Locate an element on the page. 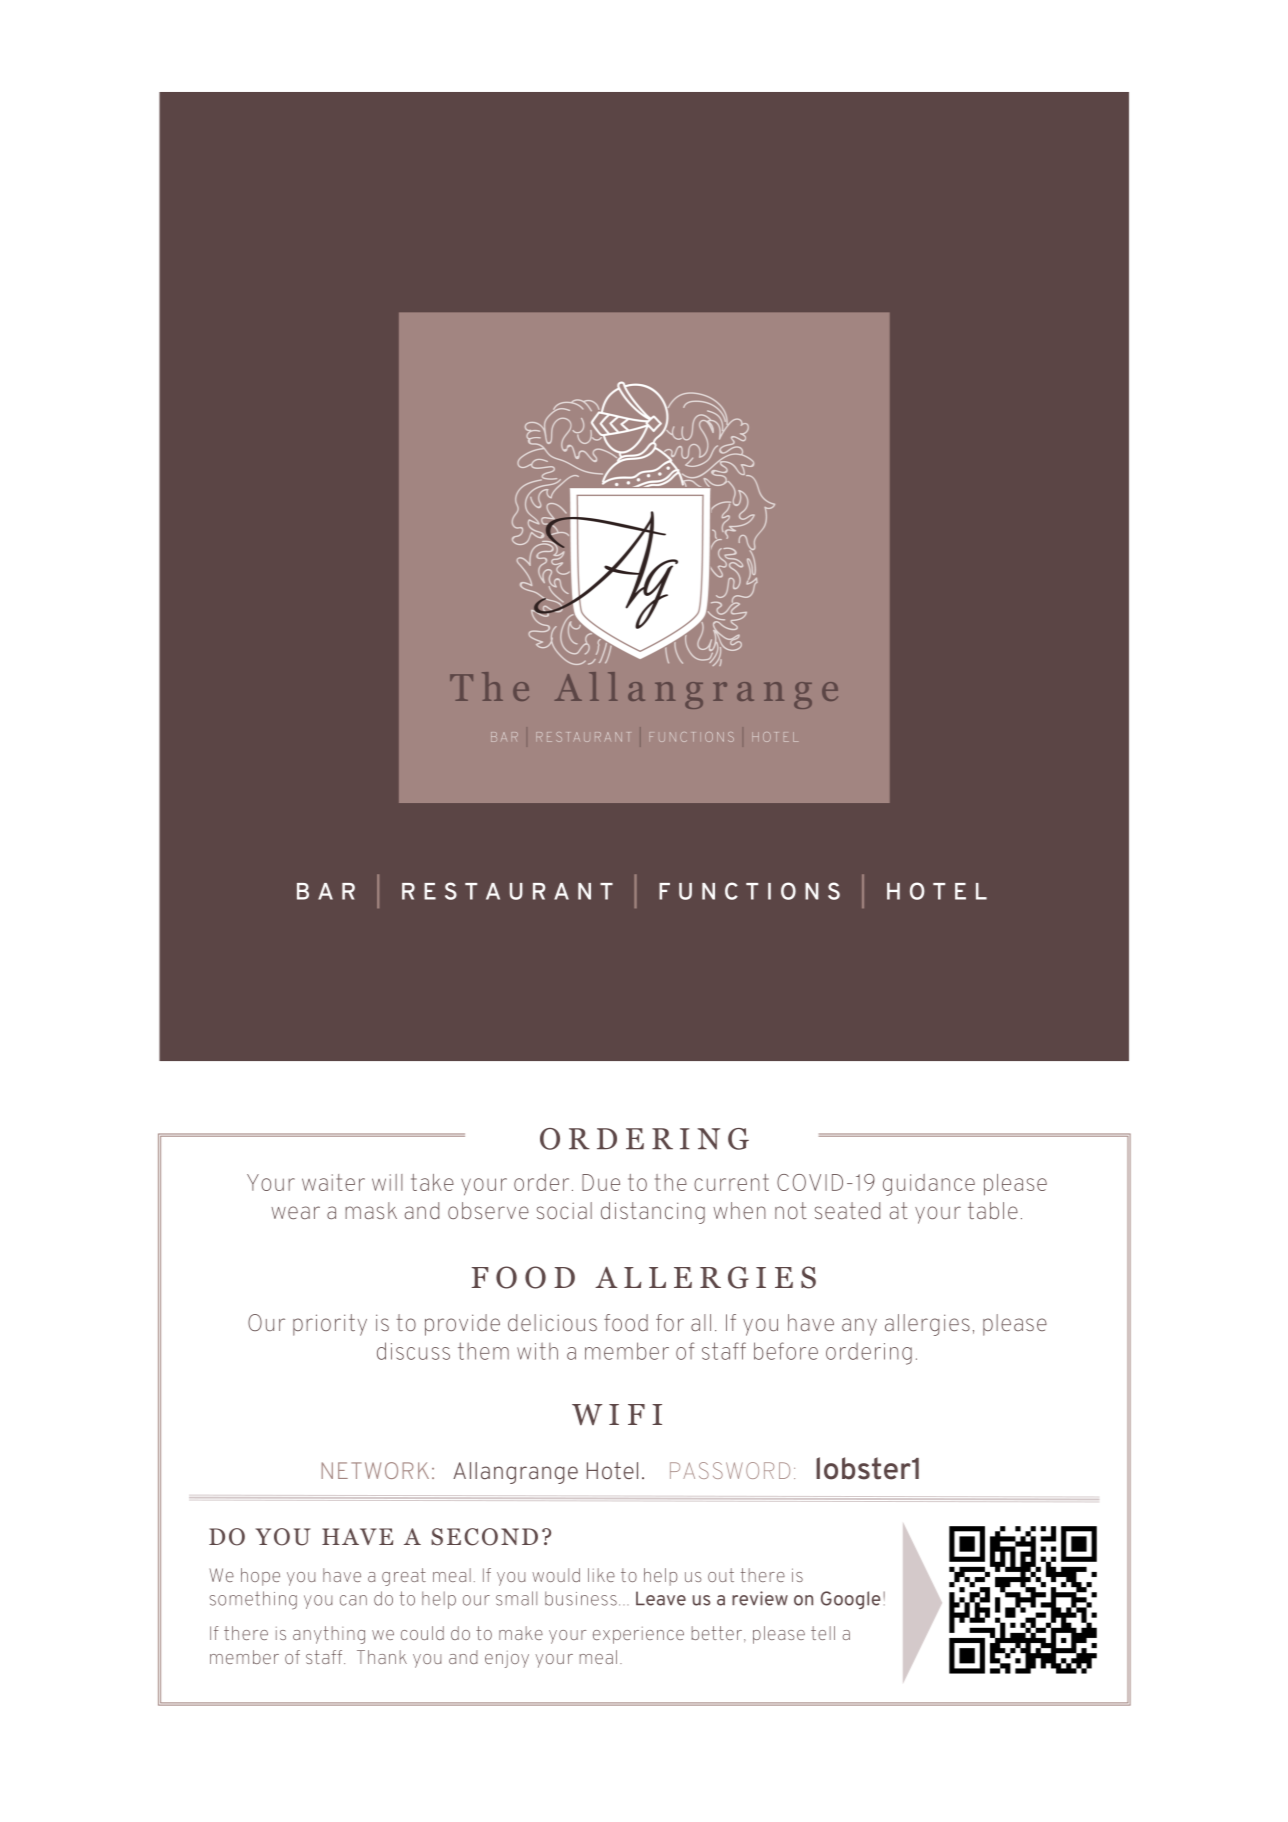 The image size is (1288, 1822). RESTAURANT is located at coordinates (507, 891).
